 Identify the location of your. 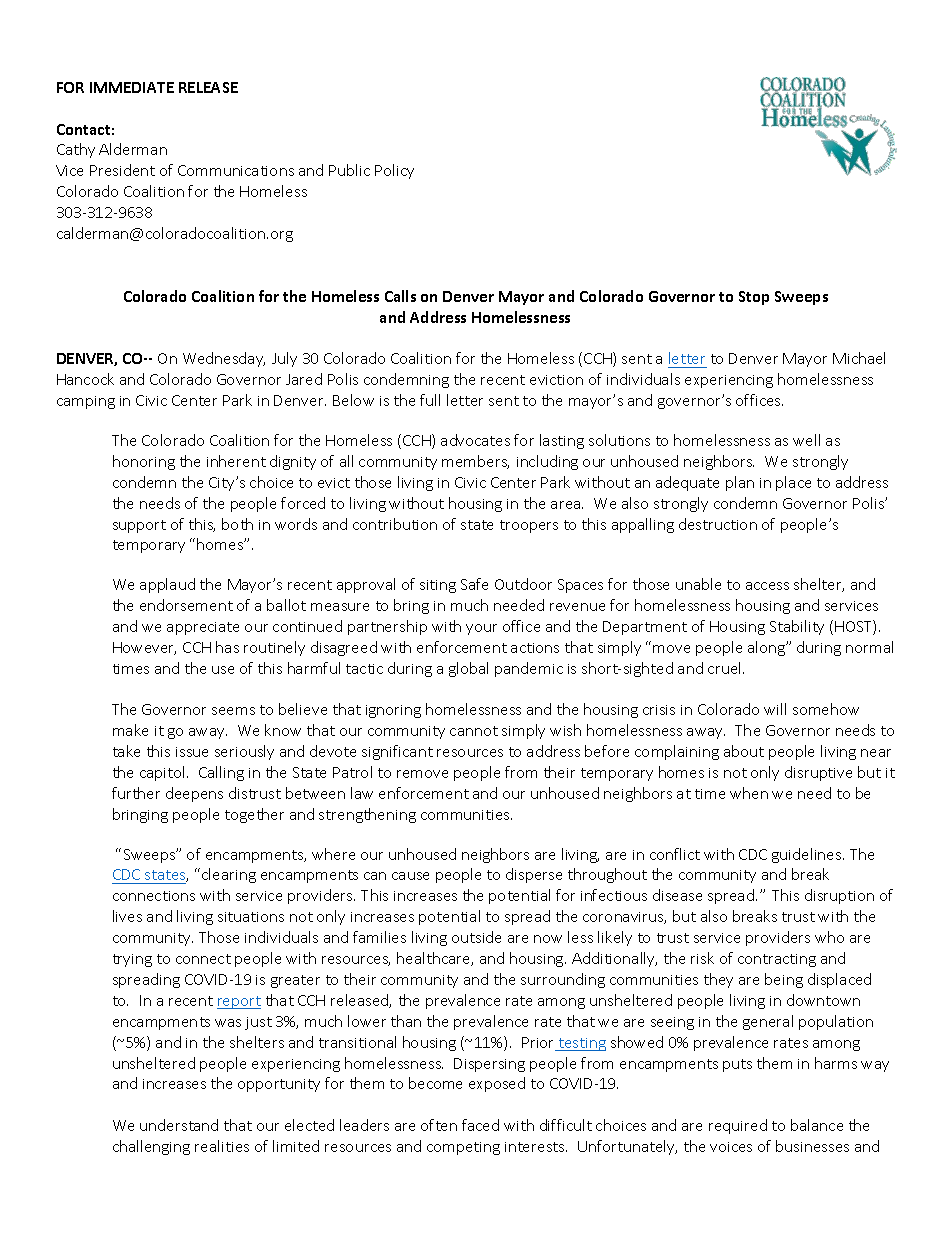
(481, 629).
